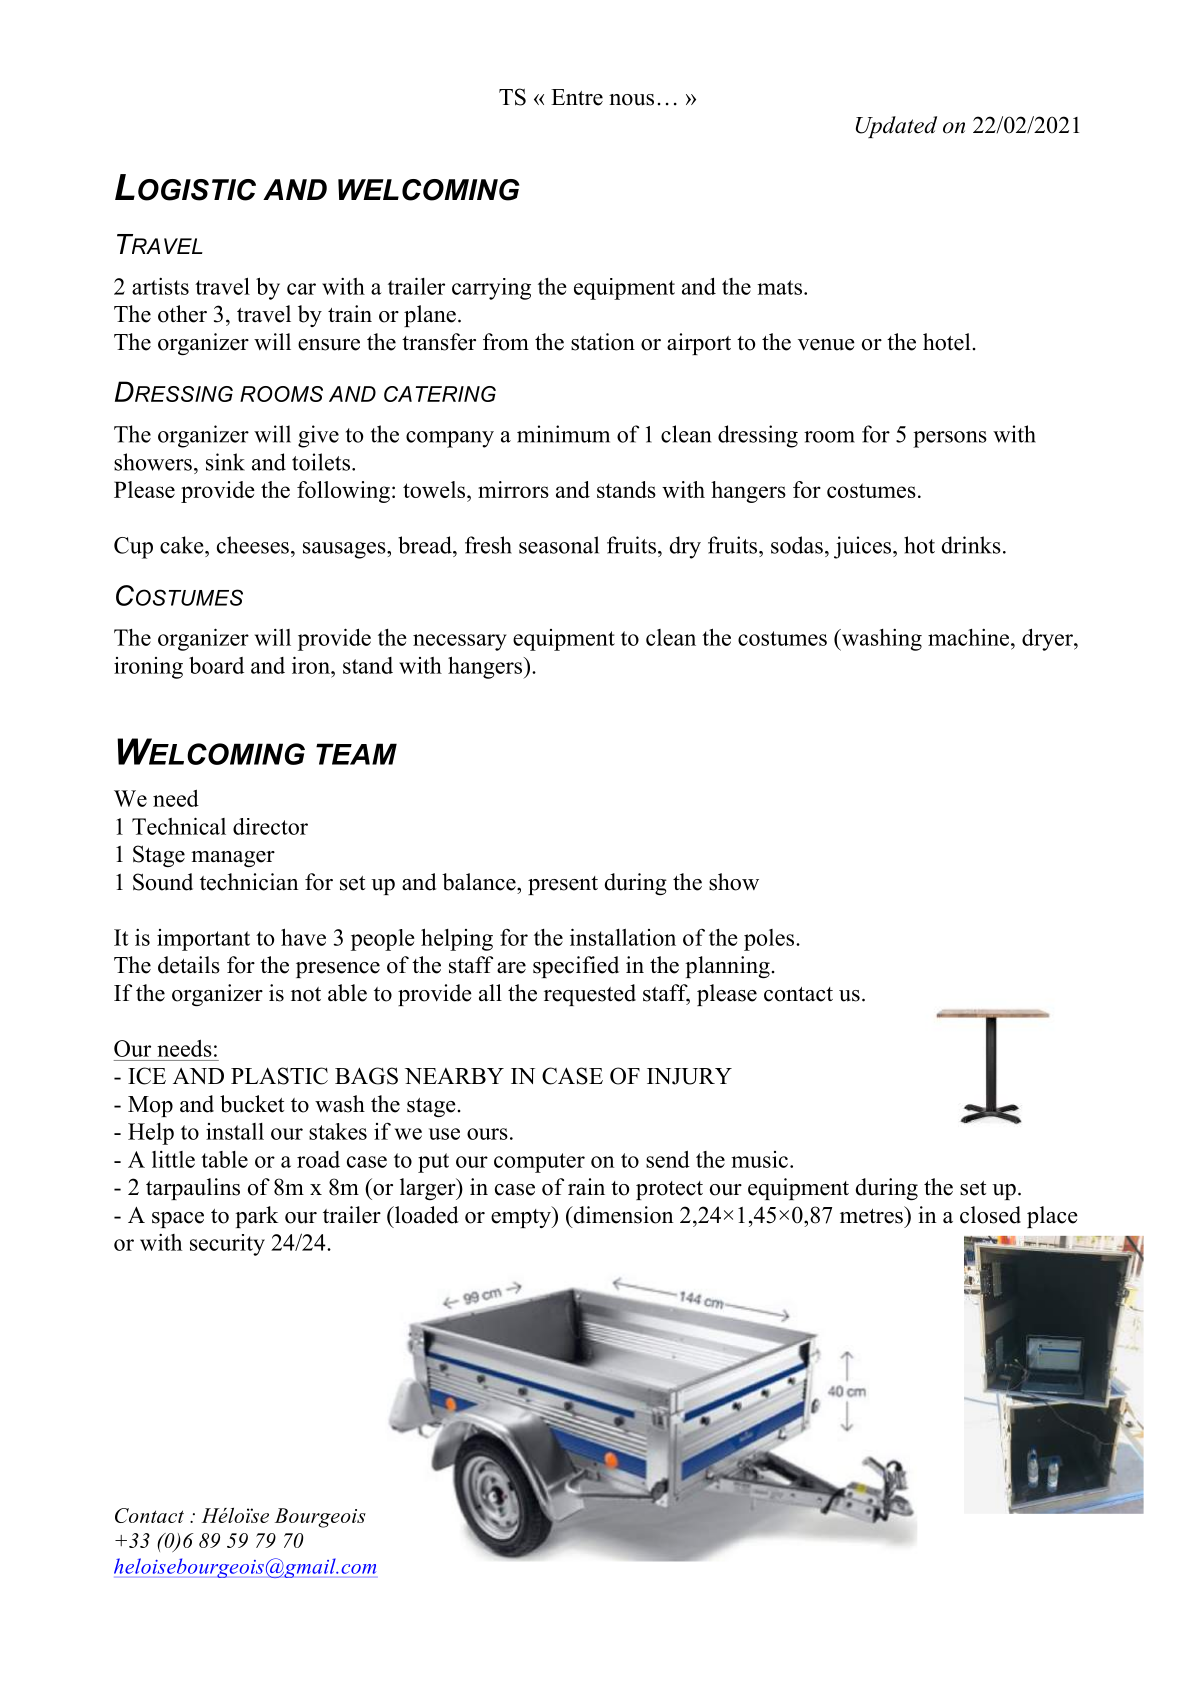  I want to click on persons, so click(950, 439).
